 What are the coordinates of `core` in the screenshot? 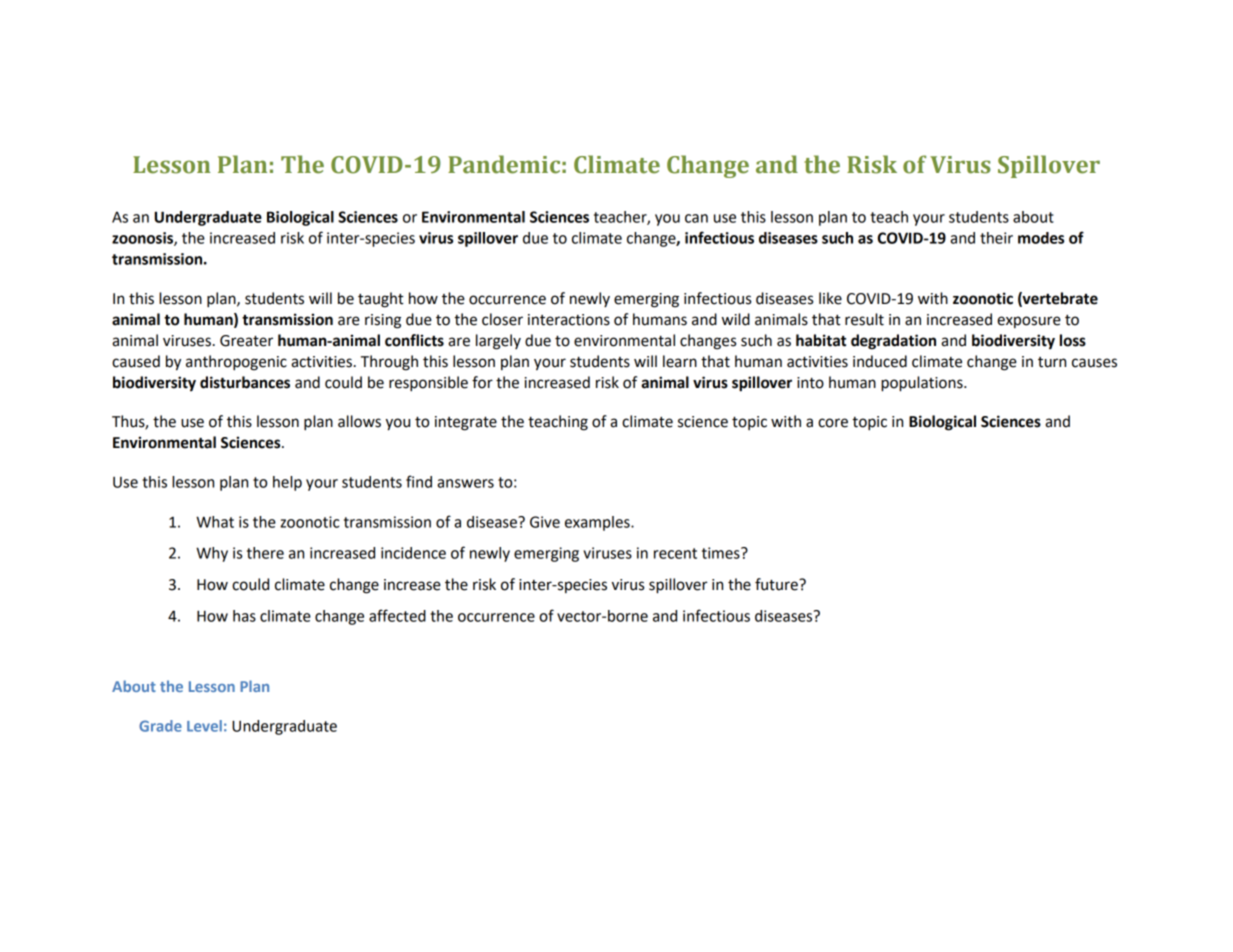 It's located at (833, 423).
